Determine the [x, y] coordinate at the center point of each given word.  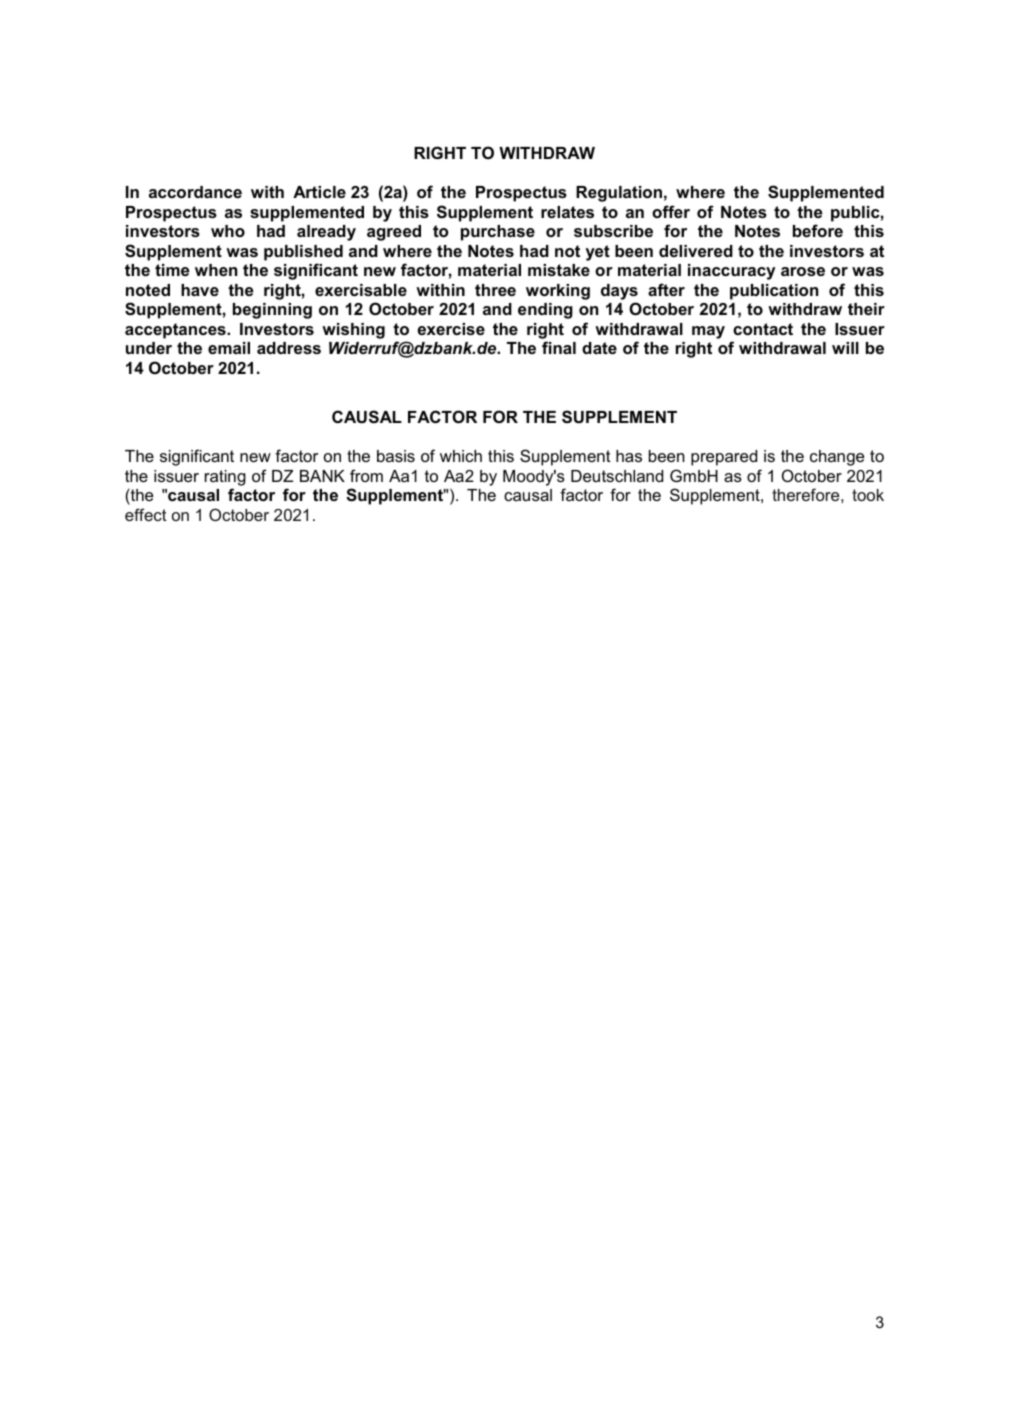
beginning [272, 311]
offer [671, 211]
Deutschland [617, 476]
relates [567, 212]
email [229, 348]
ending [545, 311]
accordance [195, 192]
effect [146, 514]
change [837, 458]
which [461, 456]
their [866, 309]
